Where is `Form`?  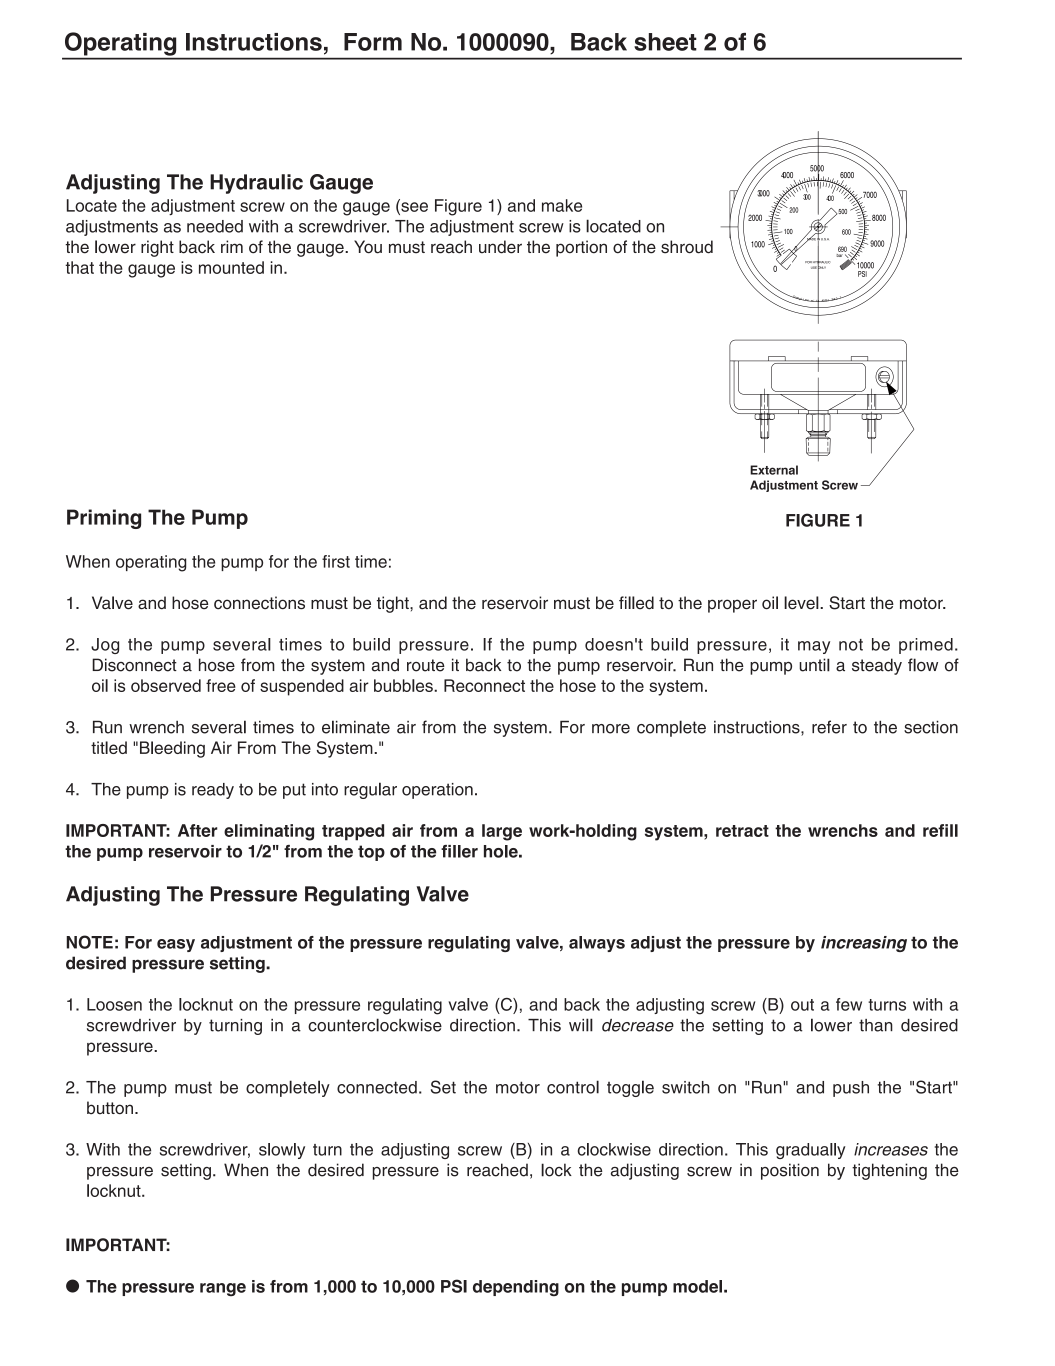
Form is located at coordinates (373, 42).
